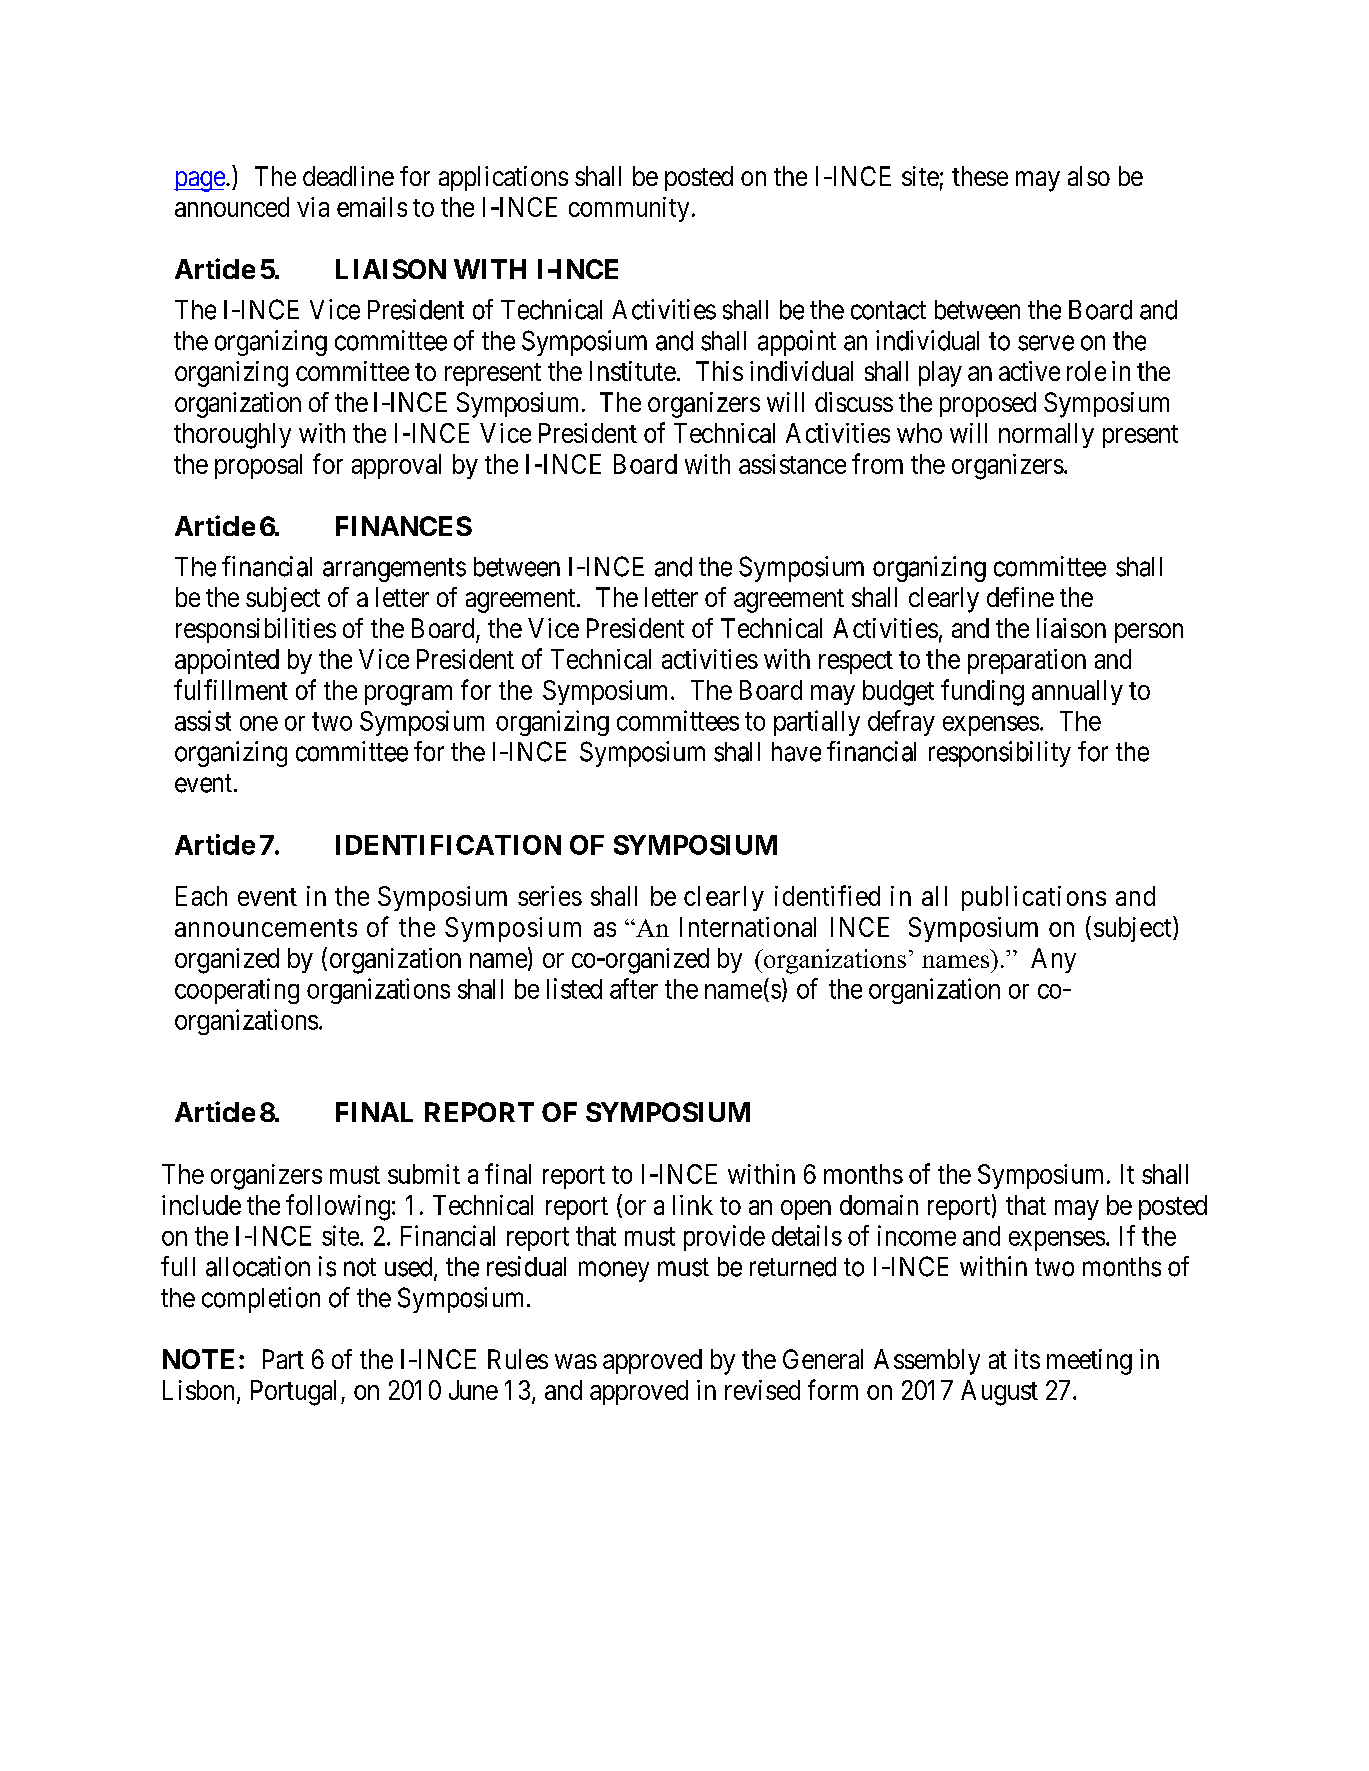  I want to click on community, so click(629, 209).
